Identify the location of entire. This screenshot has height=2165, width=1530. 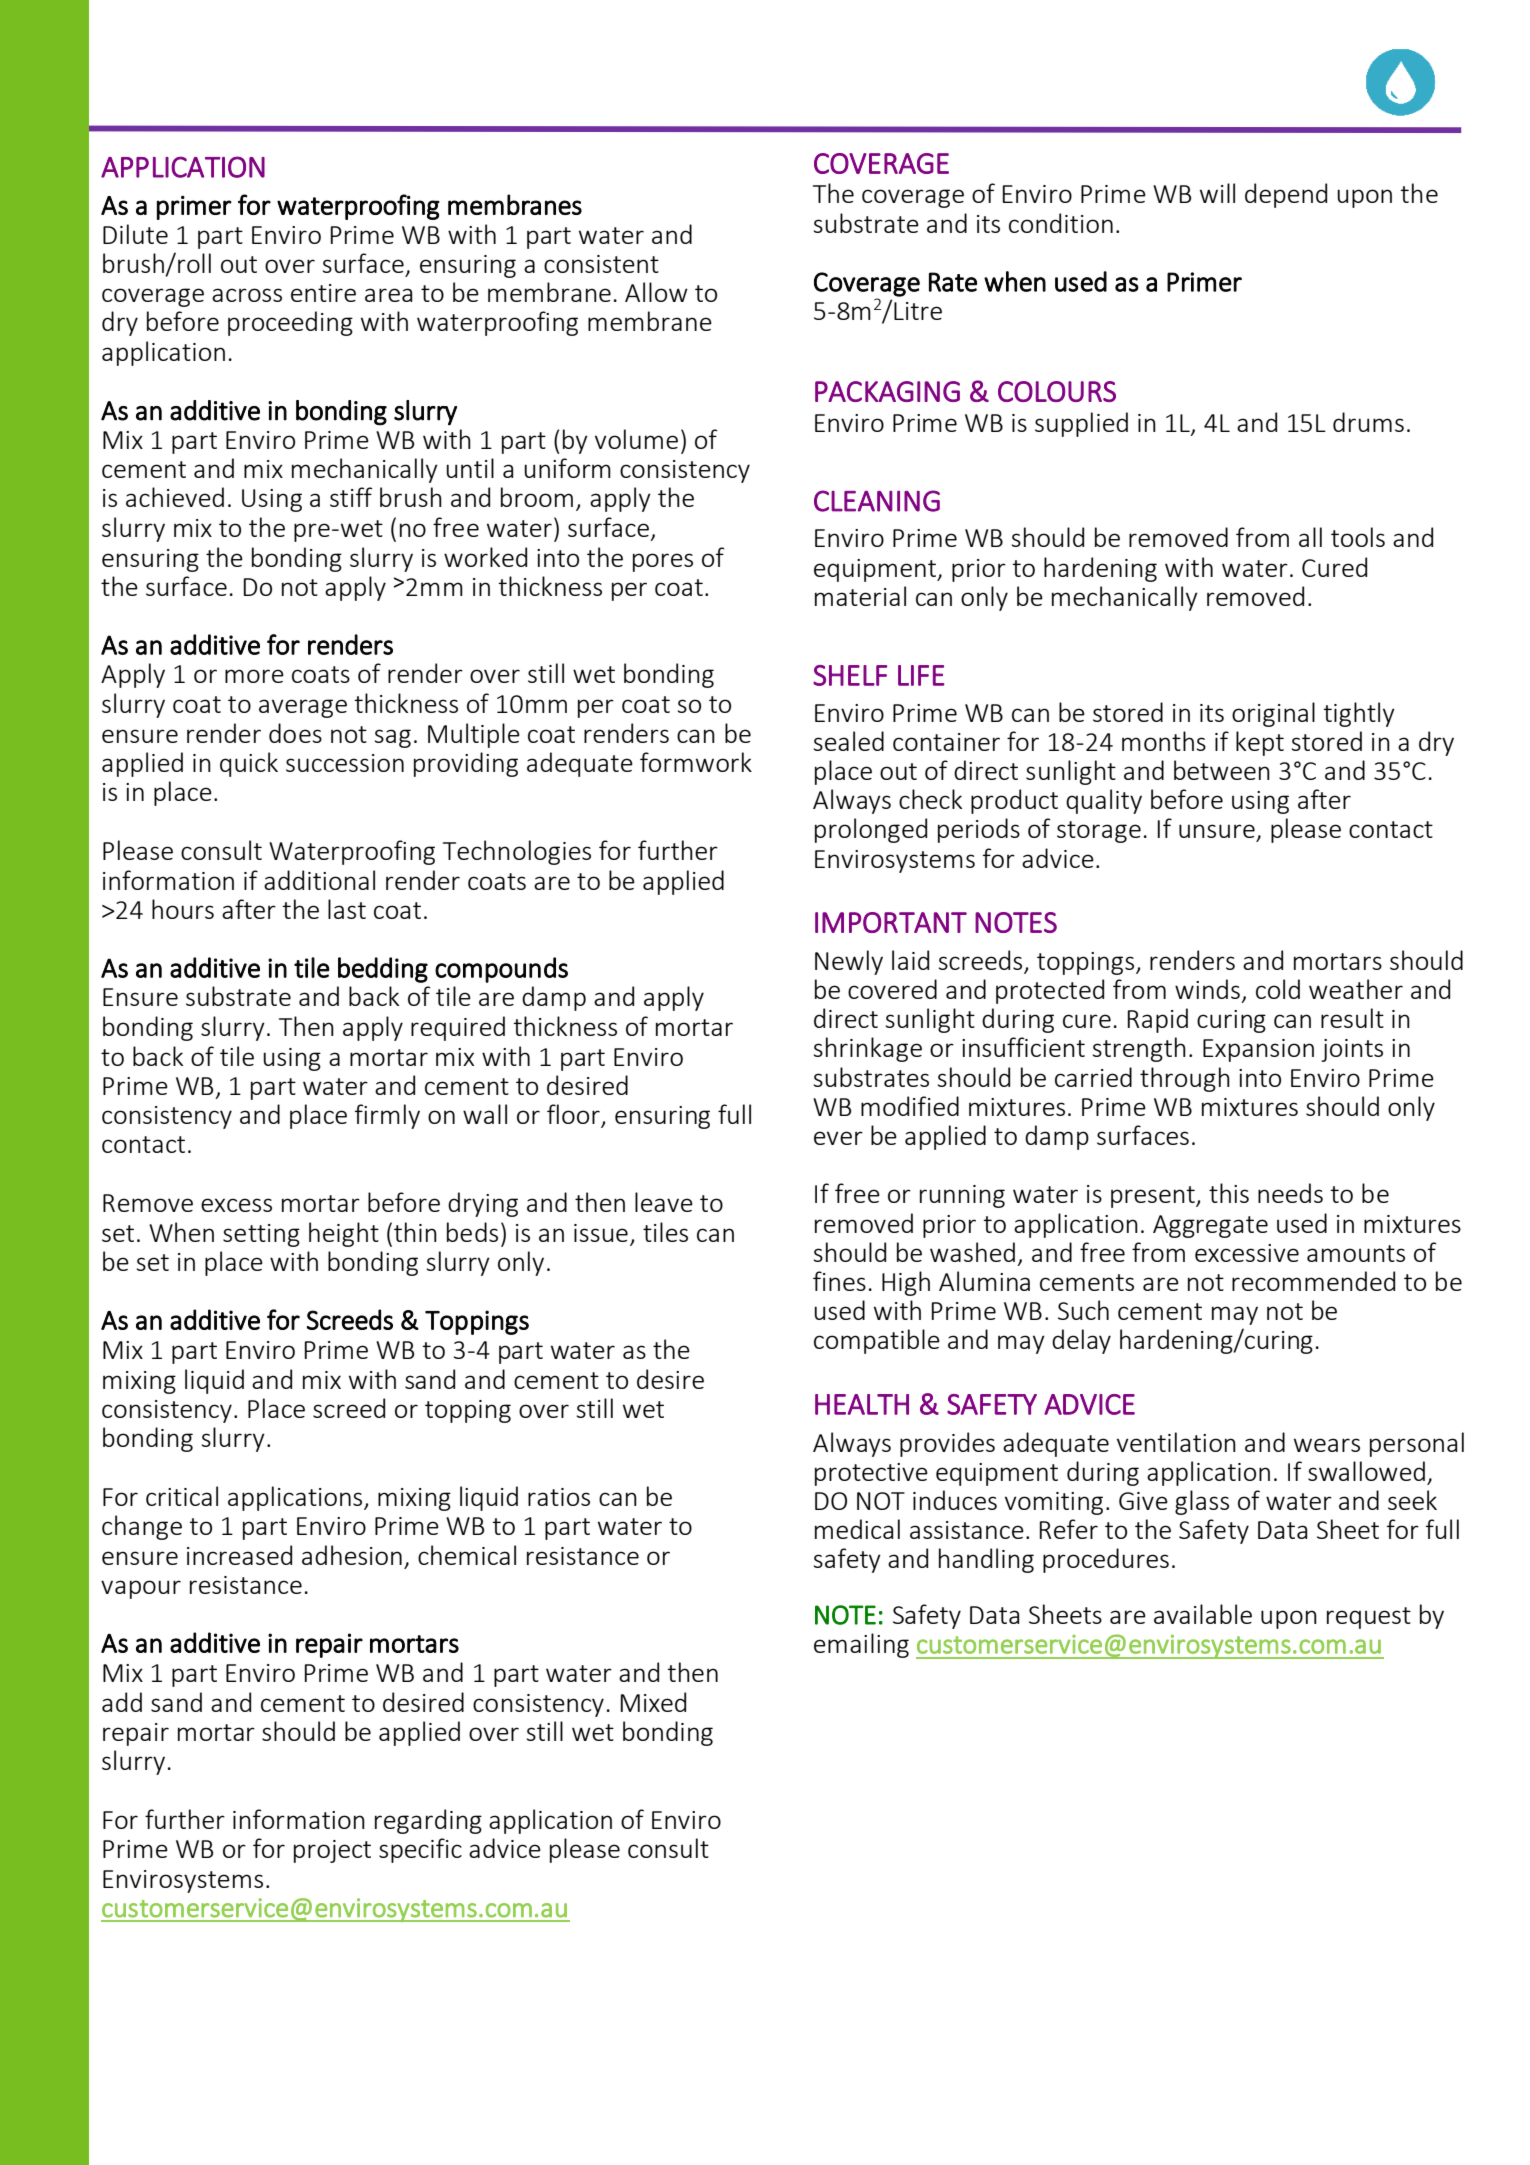
(323, 293).
